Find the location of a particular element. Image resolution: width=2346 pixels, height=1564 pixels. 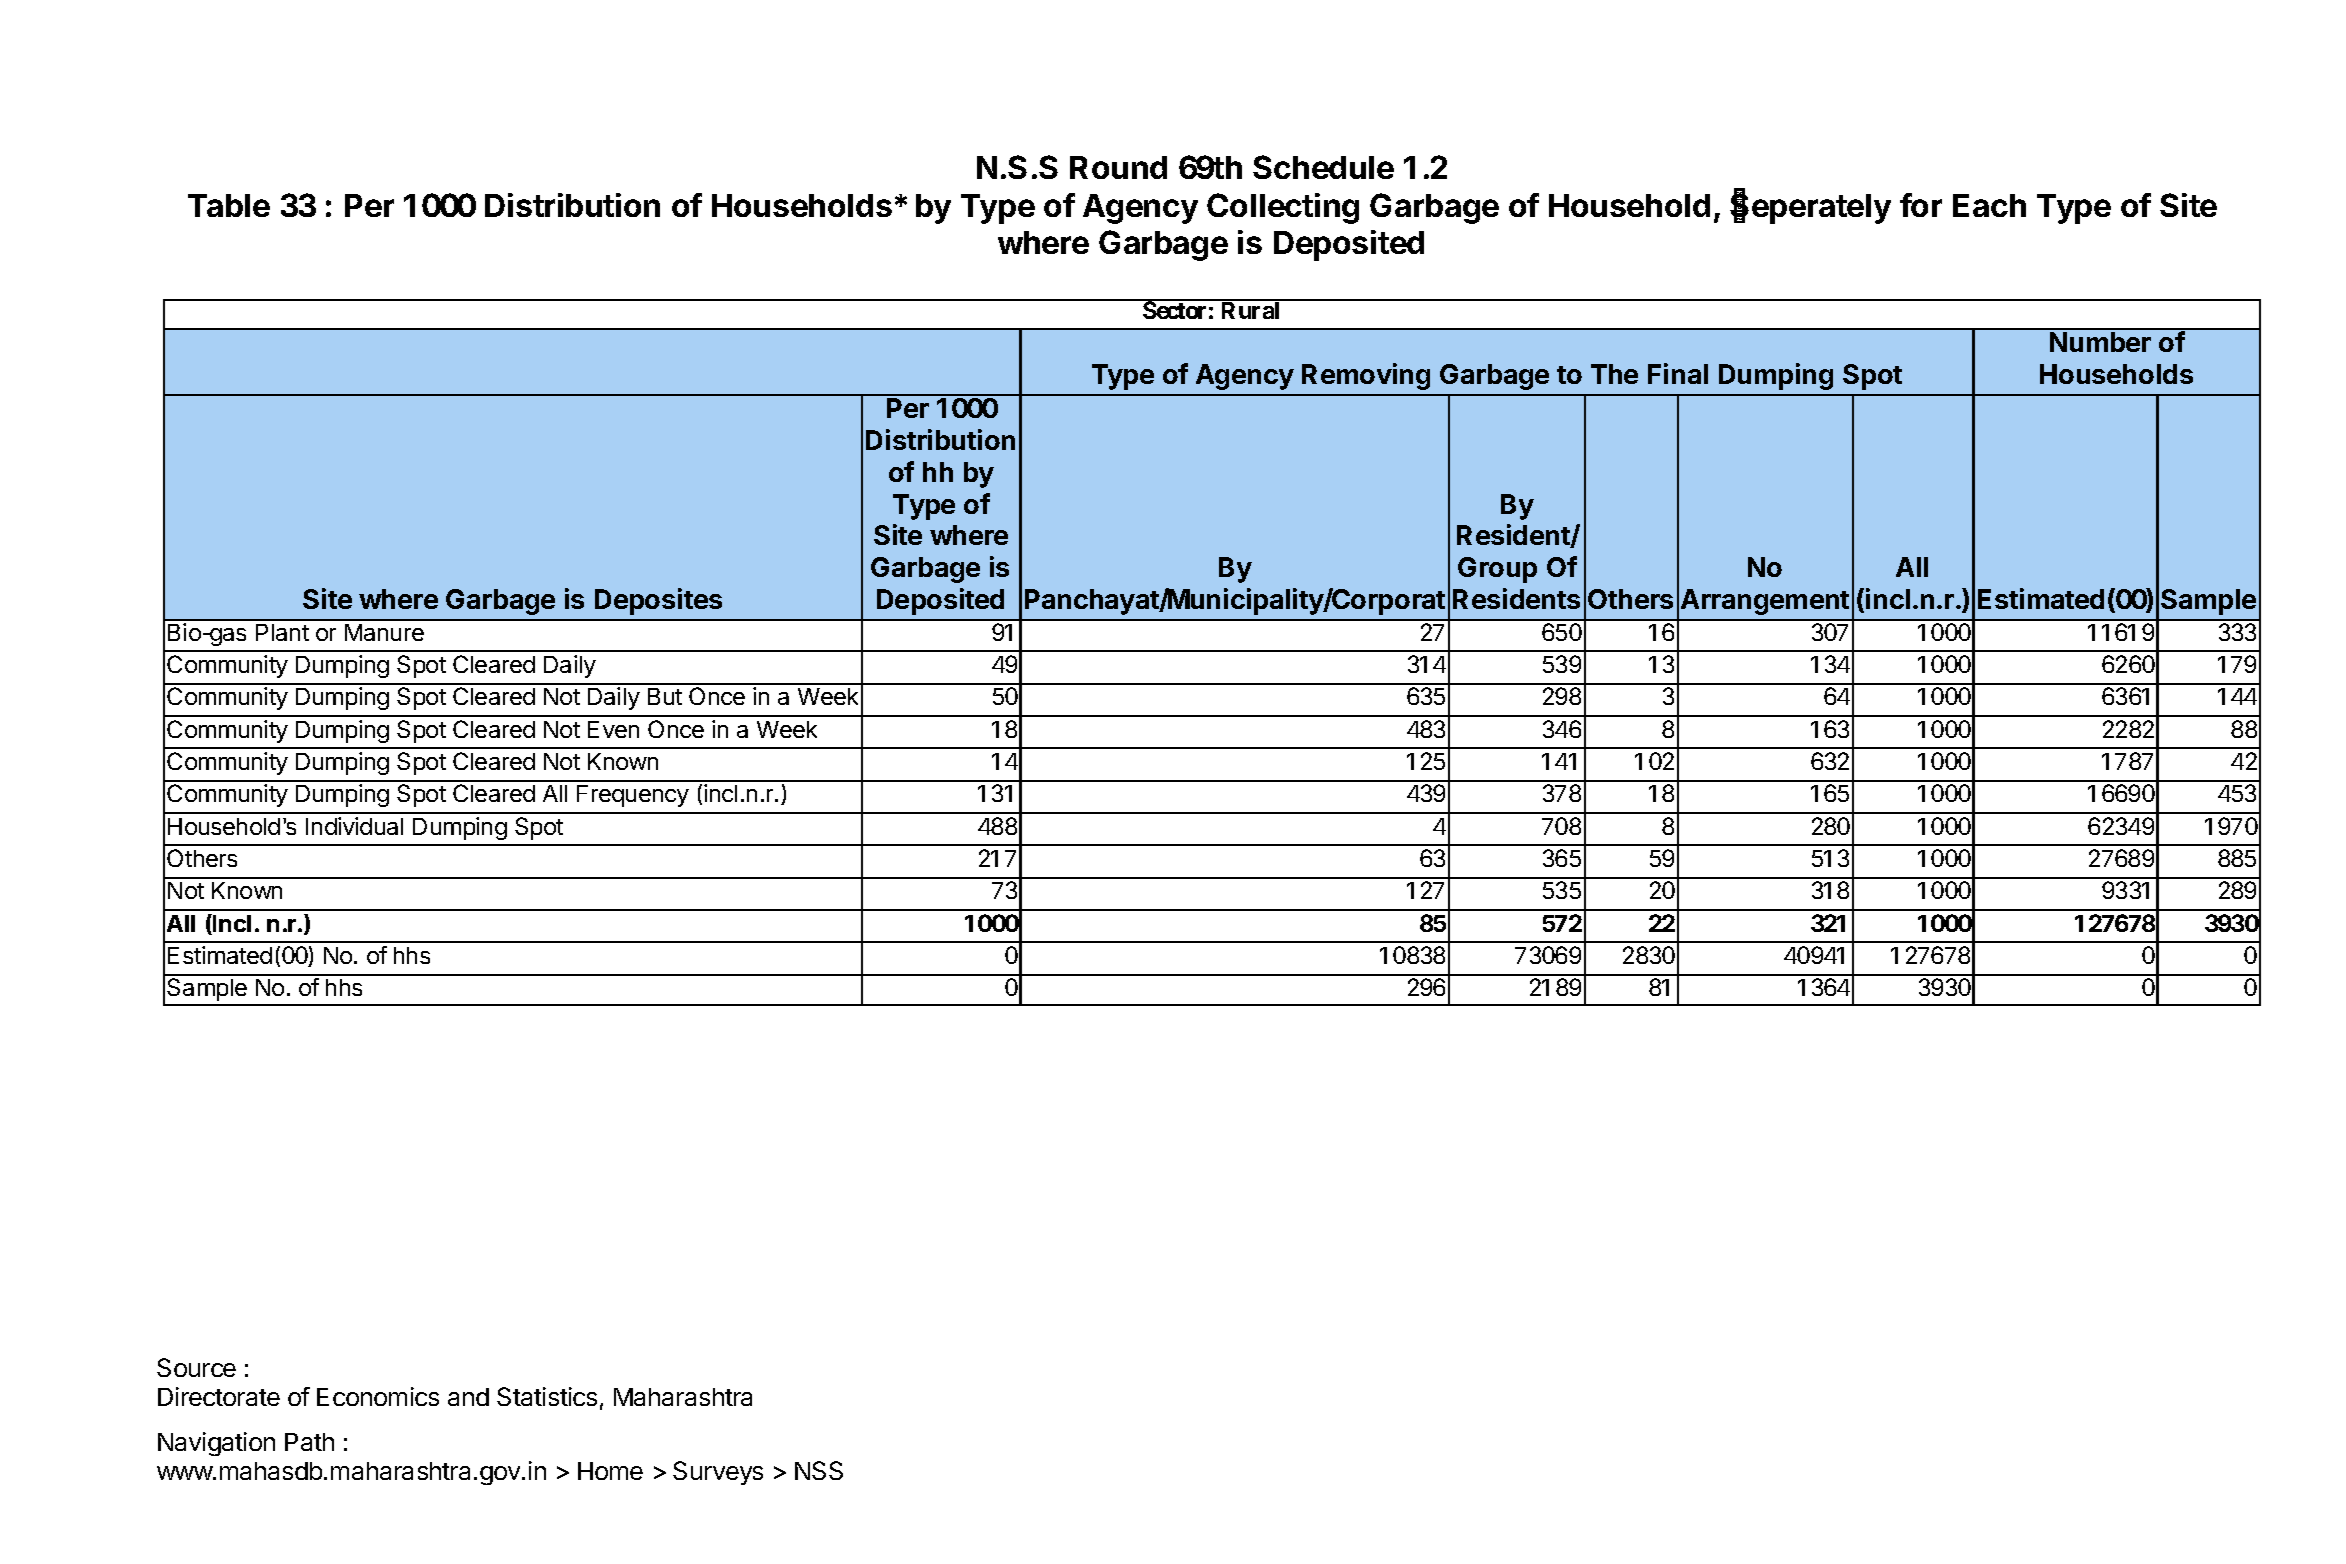

Removing is located at coordinates (1366, 376).
